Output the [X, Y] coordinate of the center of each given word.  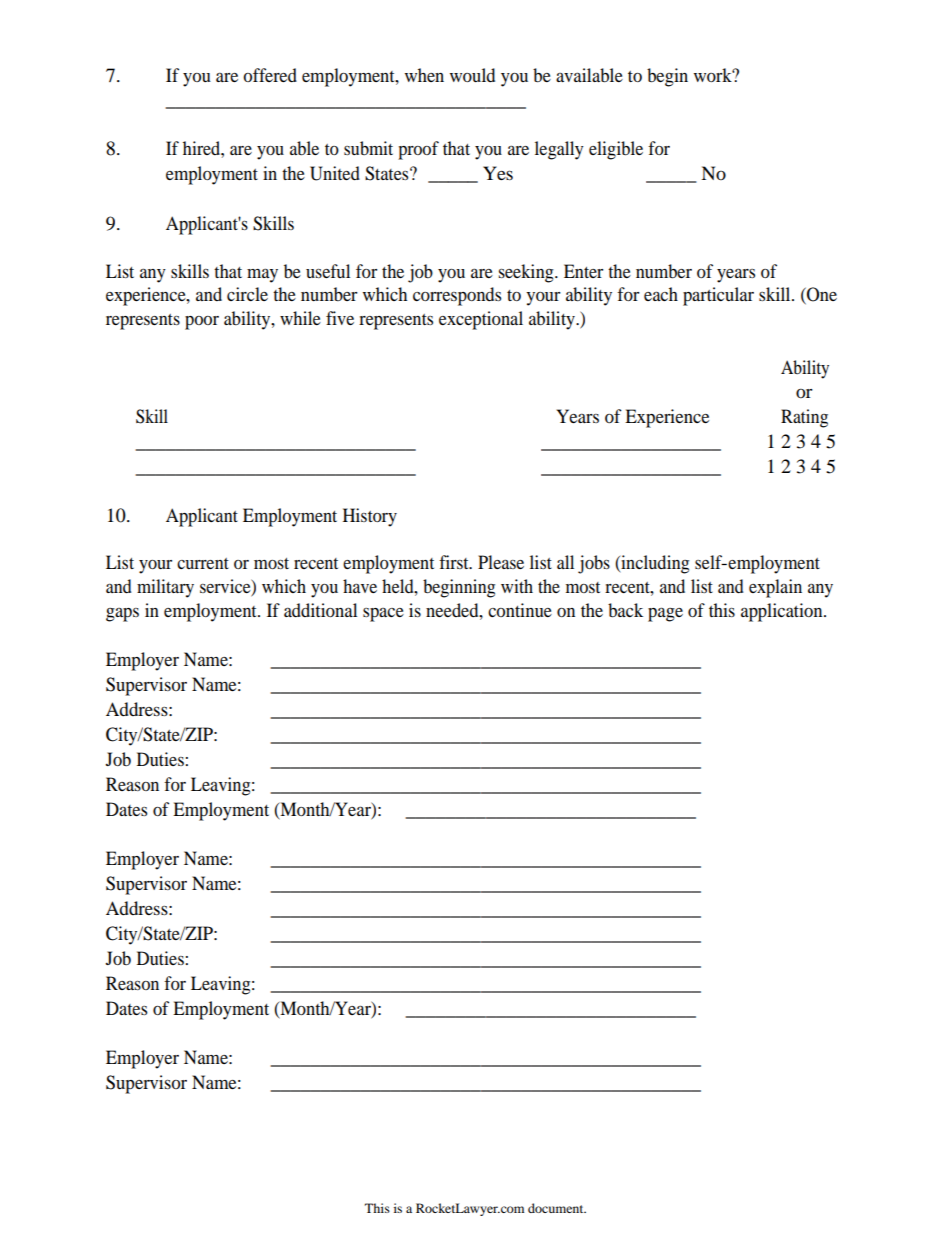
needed [453, 610]
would [472, 75]
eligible [616, 150]
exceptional [481, 320]
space [383, 615]
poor [202, 323]
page [665, 614]
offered [270, 75]
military [165, 588]
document [557, 1208]
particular [718, 296]
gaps [122, 615]
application [783, 612]
